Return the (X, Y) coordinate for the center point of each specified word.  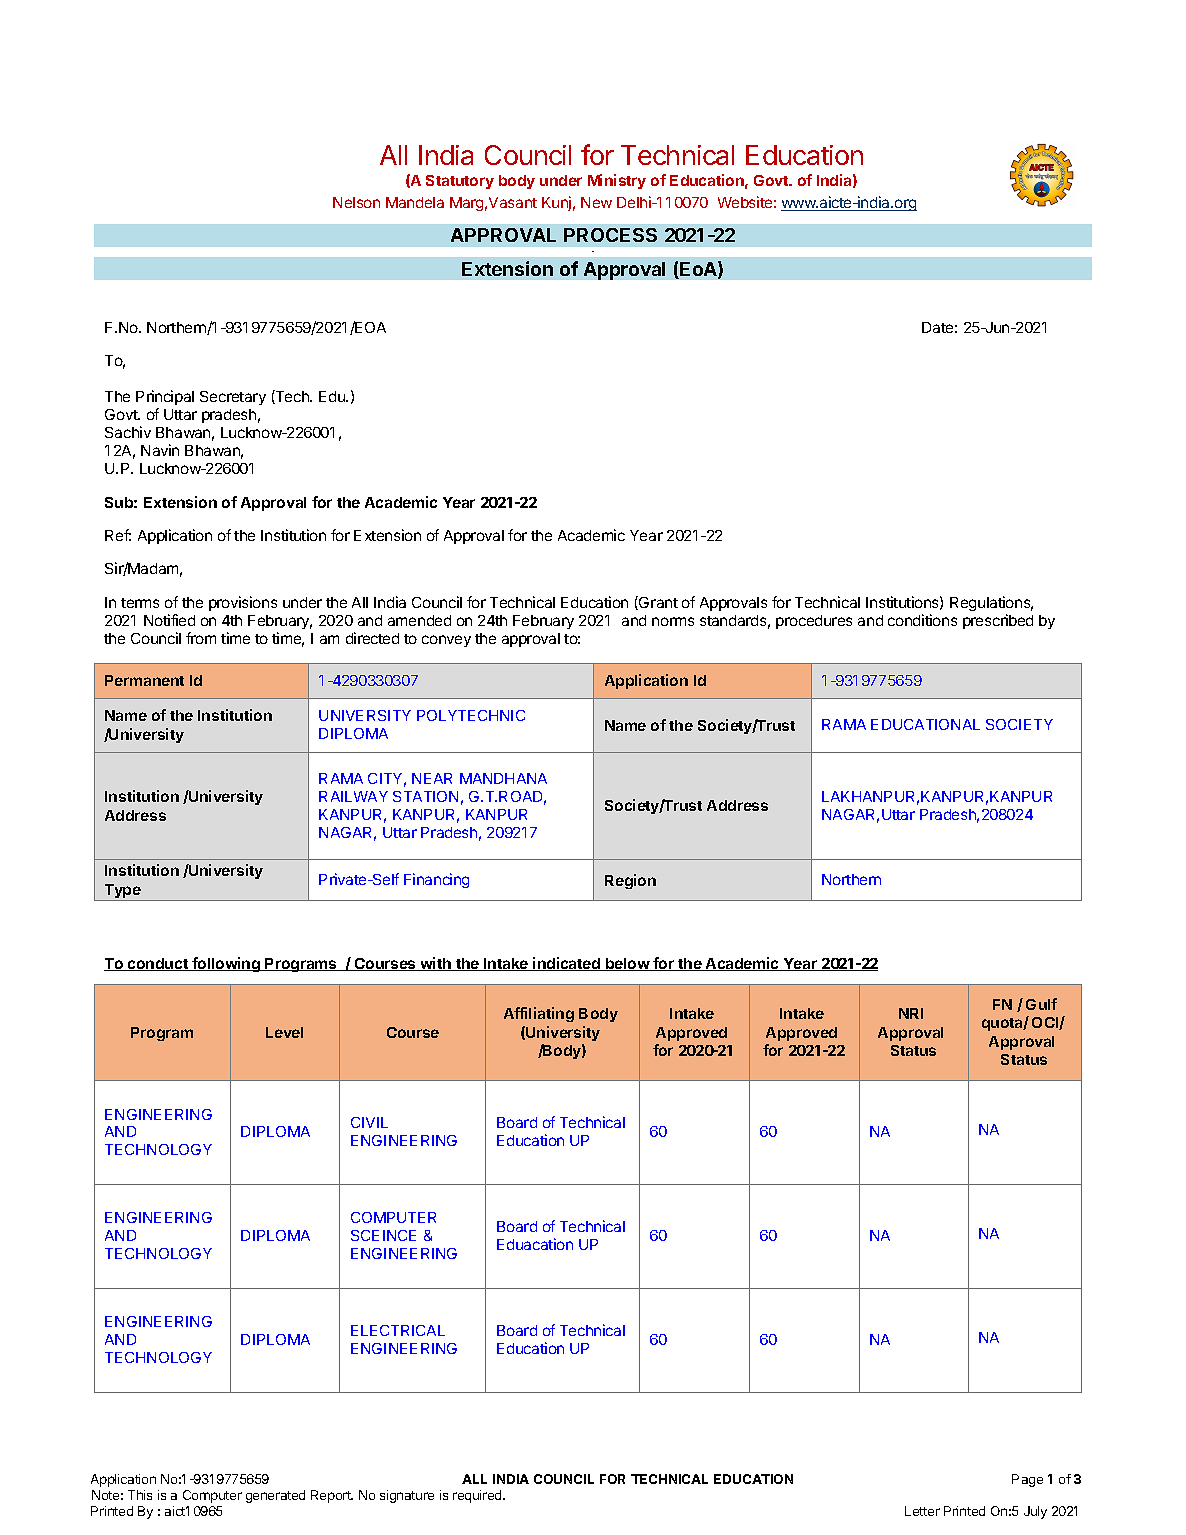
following (226, 964)
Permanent (144, 680)
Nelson (356, 202)
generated (275, 1496)
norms (673, 621)
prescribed (998, 621)
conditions (922, 620)
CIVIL (369, 1122)
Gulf (1041, 1004)
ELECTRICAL (398, 1330)
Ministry (617, 181)
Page (1027, 1480)
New (596, 202)
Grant (657, 603)
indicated (566, 964)
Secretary (233, 398)
